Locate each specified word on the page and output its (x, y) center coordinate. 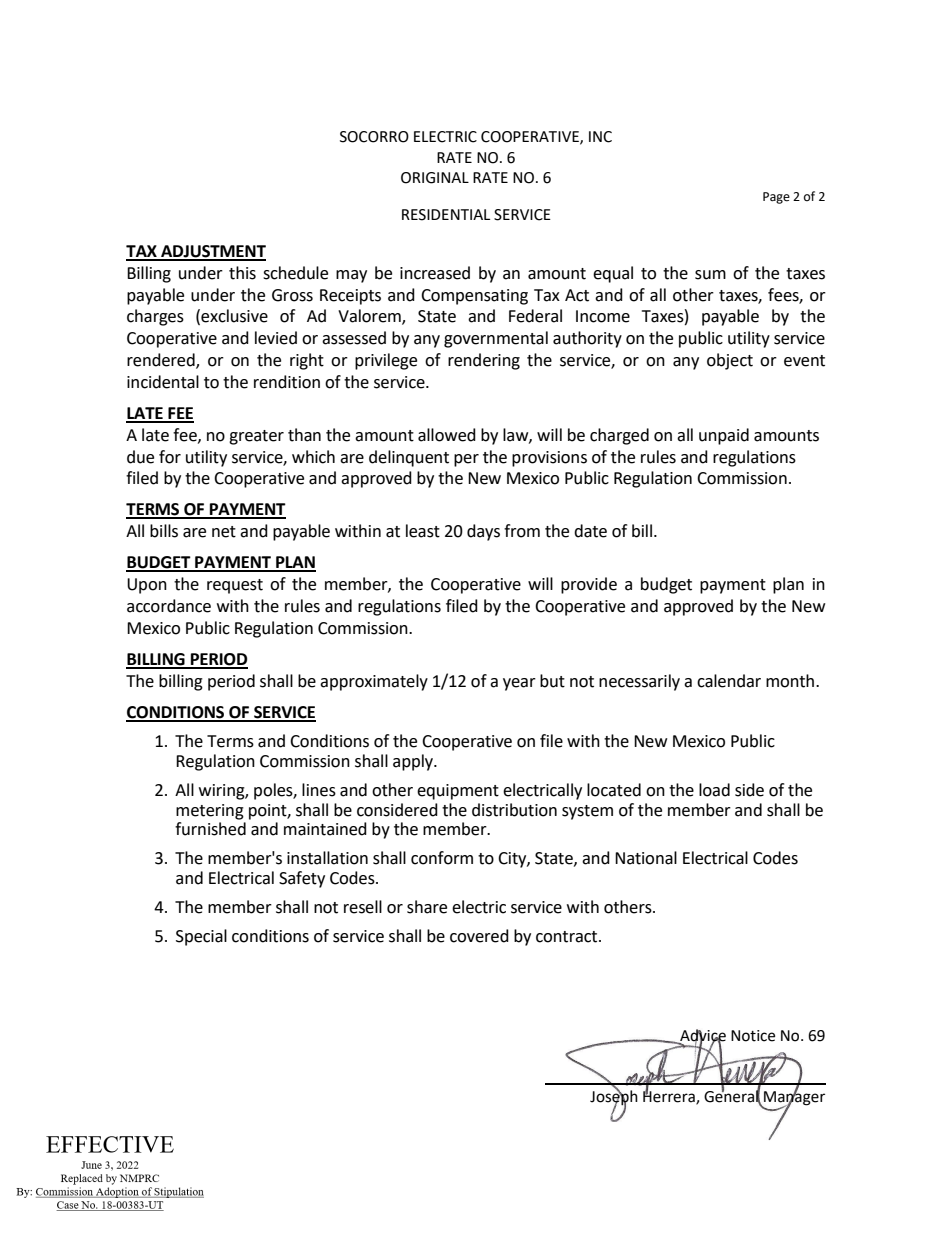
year (519, 684)
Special (201, 937)
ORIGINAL (435, 178)
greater (256, 437)
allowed (447, 435)
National (646, 858)
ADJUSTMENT (212, 252)
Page (776, 198)
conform (442, 858)
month (791, 681)
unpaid (724, 436)
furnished (210, 829)
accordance (169, 606)
